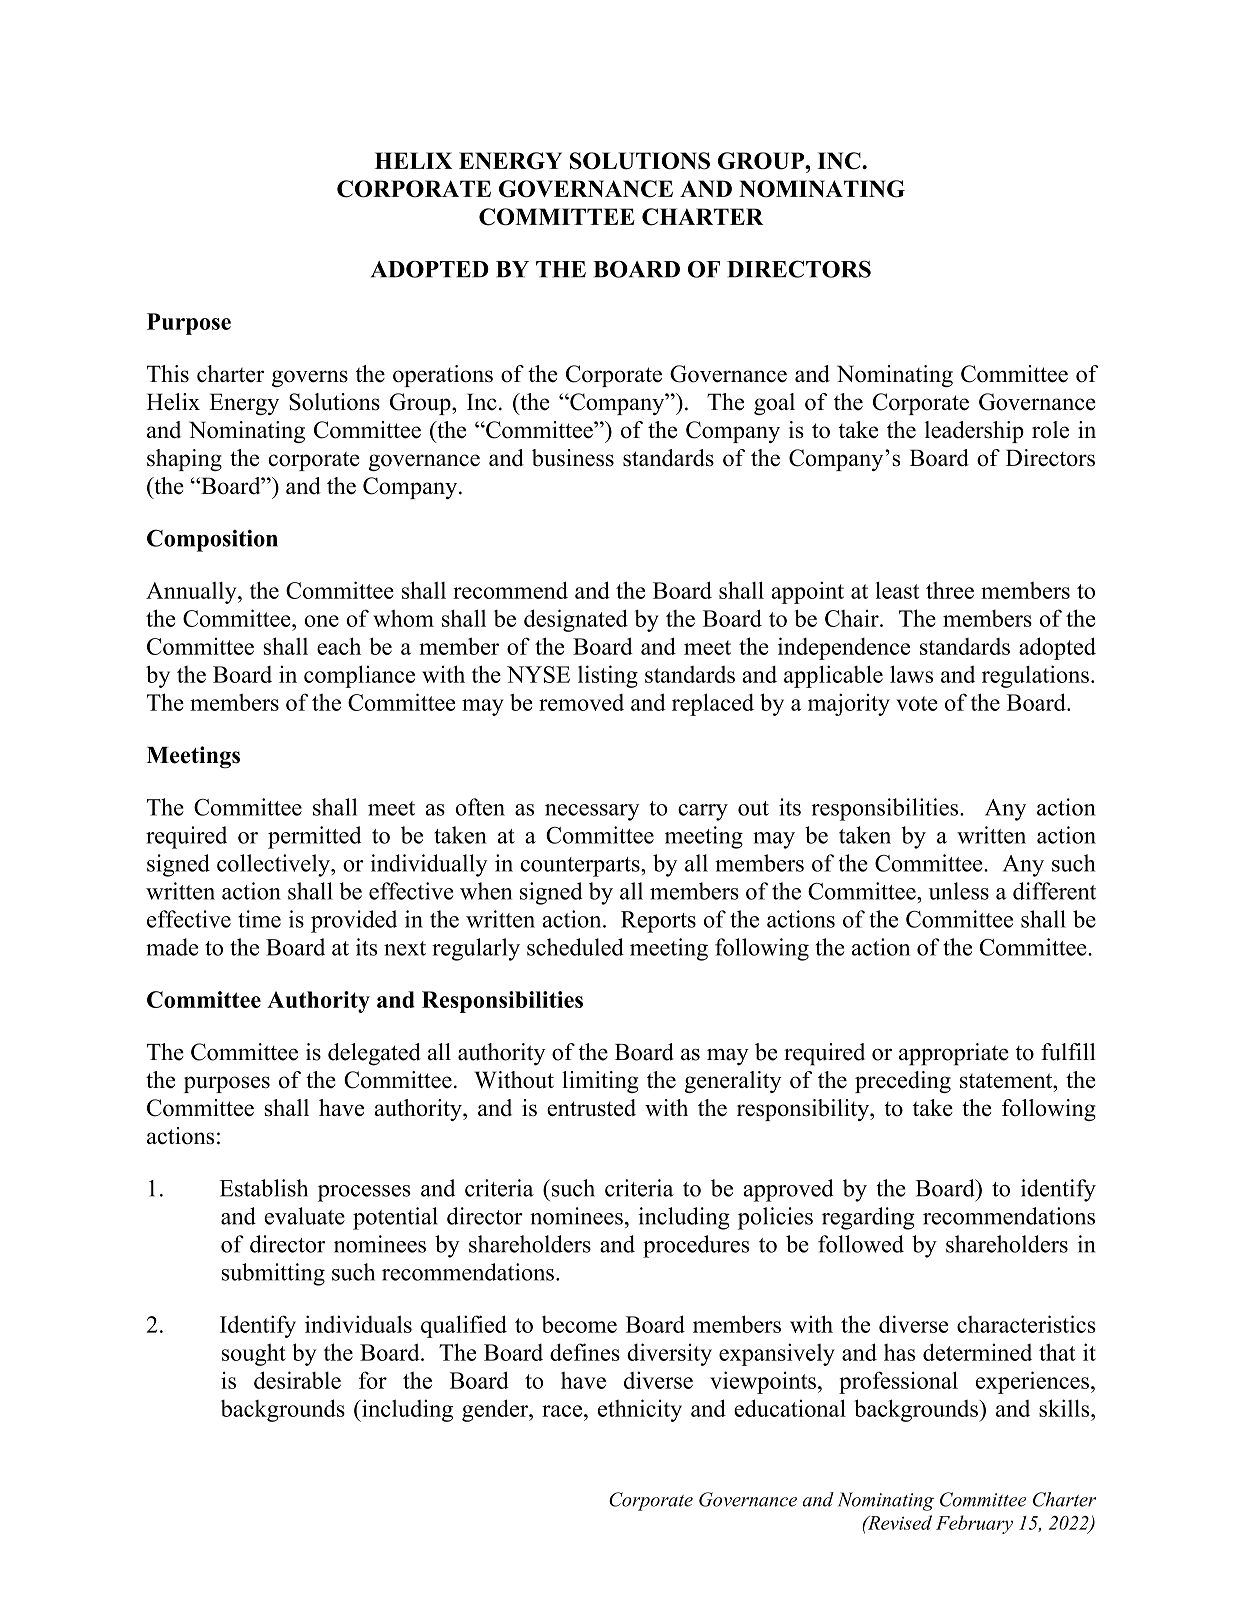 The image size is (1242, 1607). I want to click on Establish, so click(264, 1188).
